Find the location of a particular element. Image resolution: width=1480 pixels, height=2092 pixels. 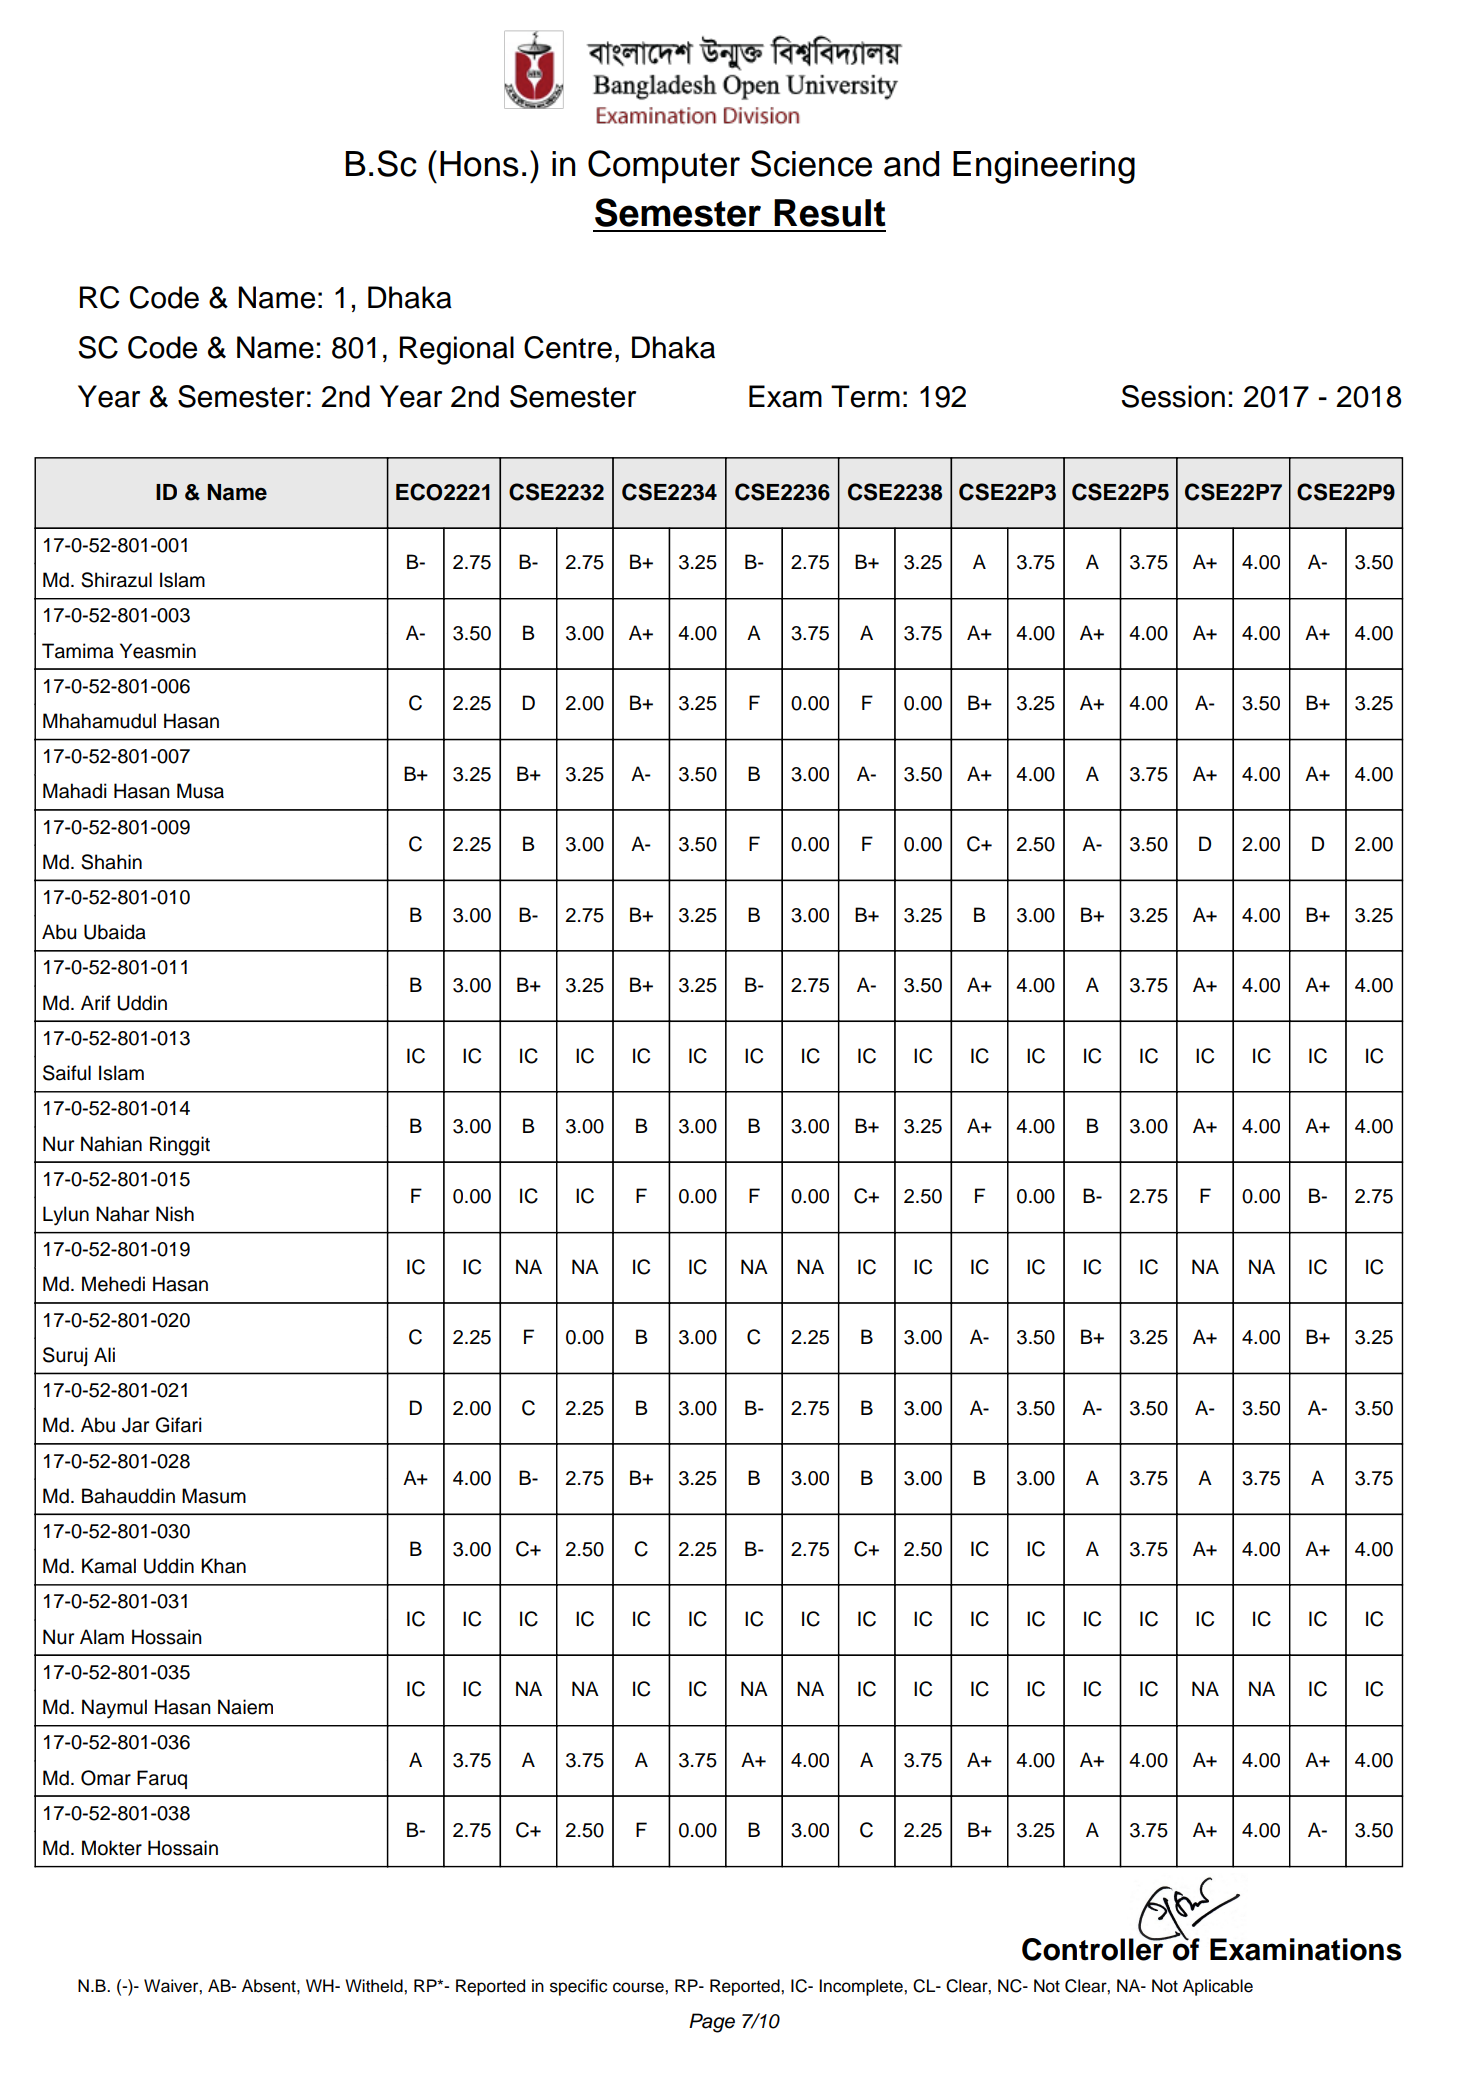

Omar is located at coordinates (106, 1778).
